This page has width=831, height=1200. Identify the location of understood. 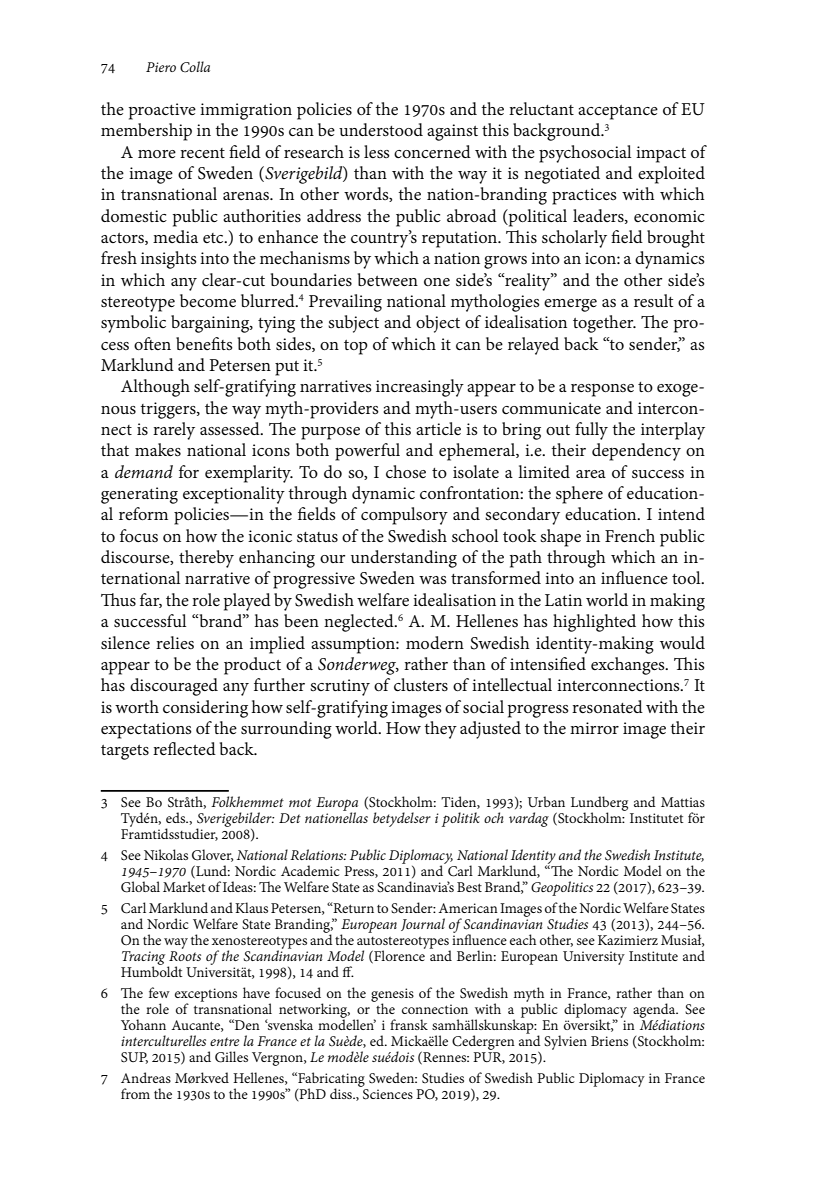
(381, 129).
